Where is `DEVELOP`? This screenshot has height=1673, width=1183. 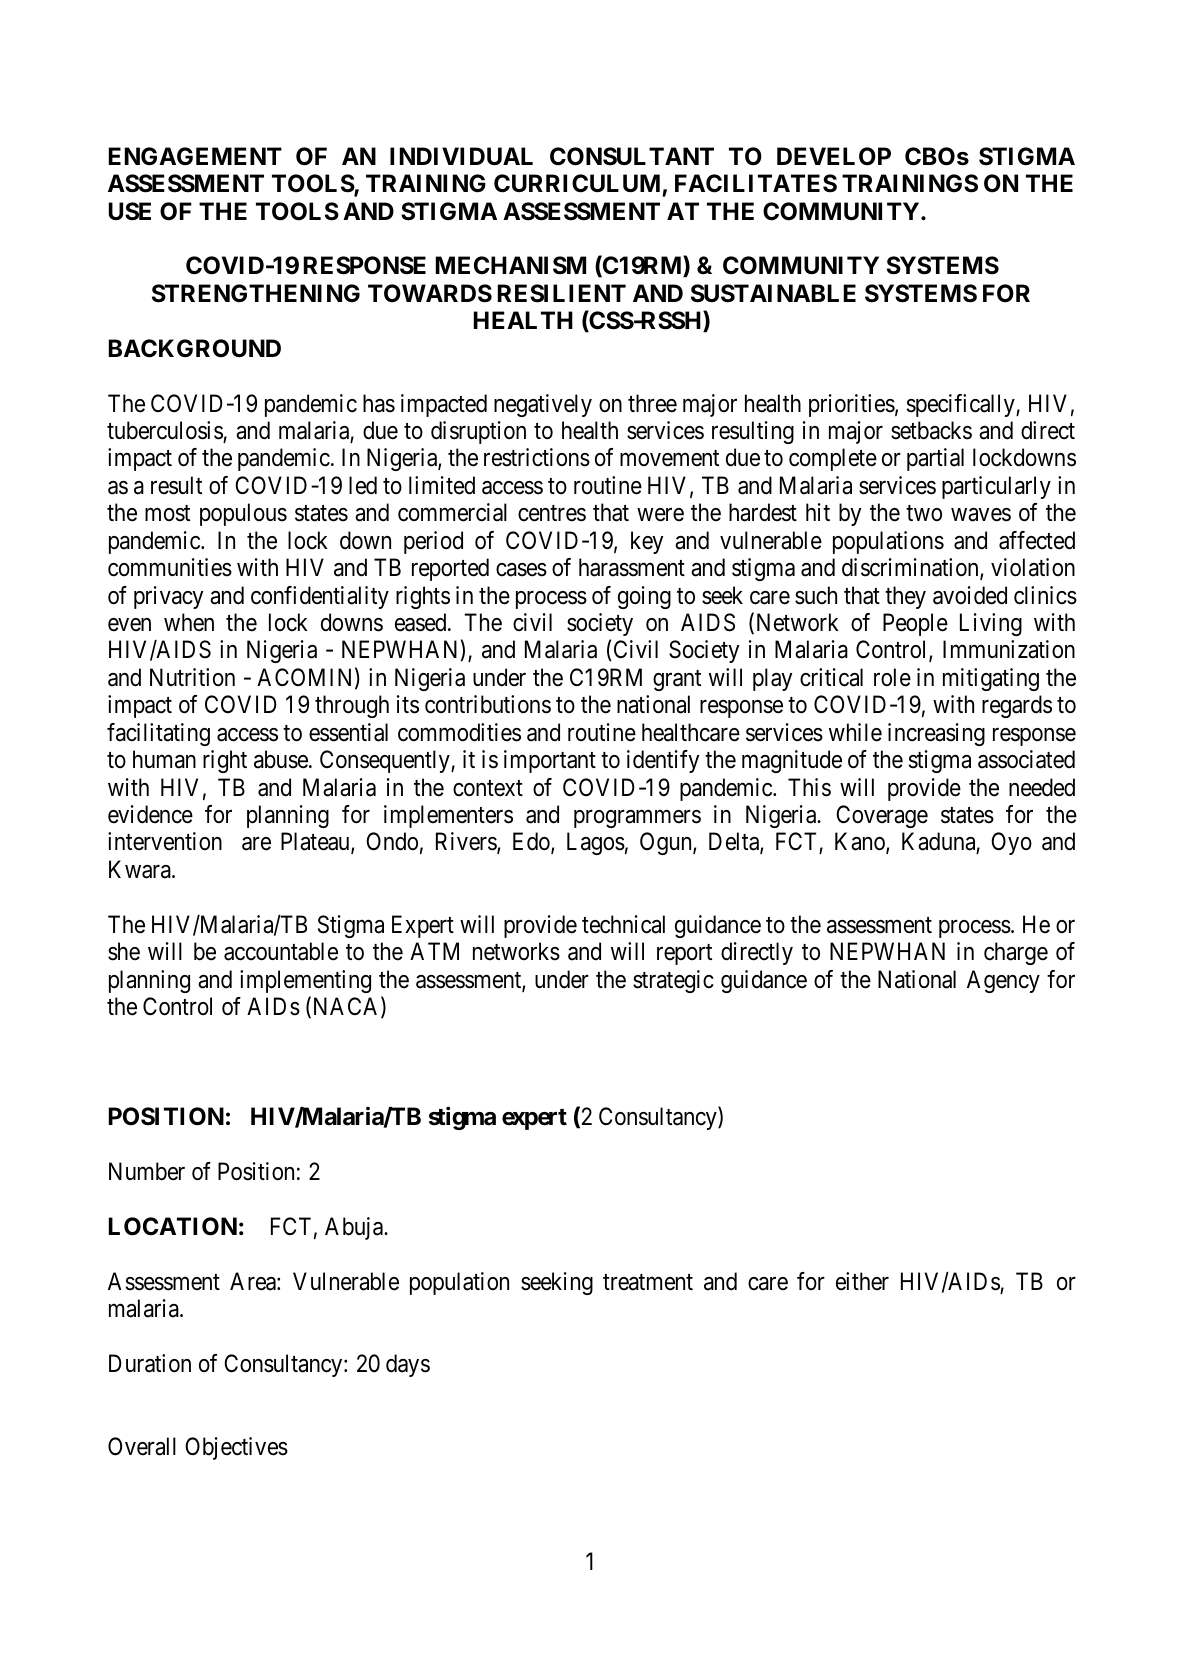
DEVELOP is located at coordinates (834, 156).
